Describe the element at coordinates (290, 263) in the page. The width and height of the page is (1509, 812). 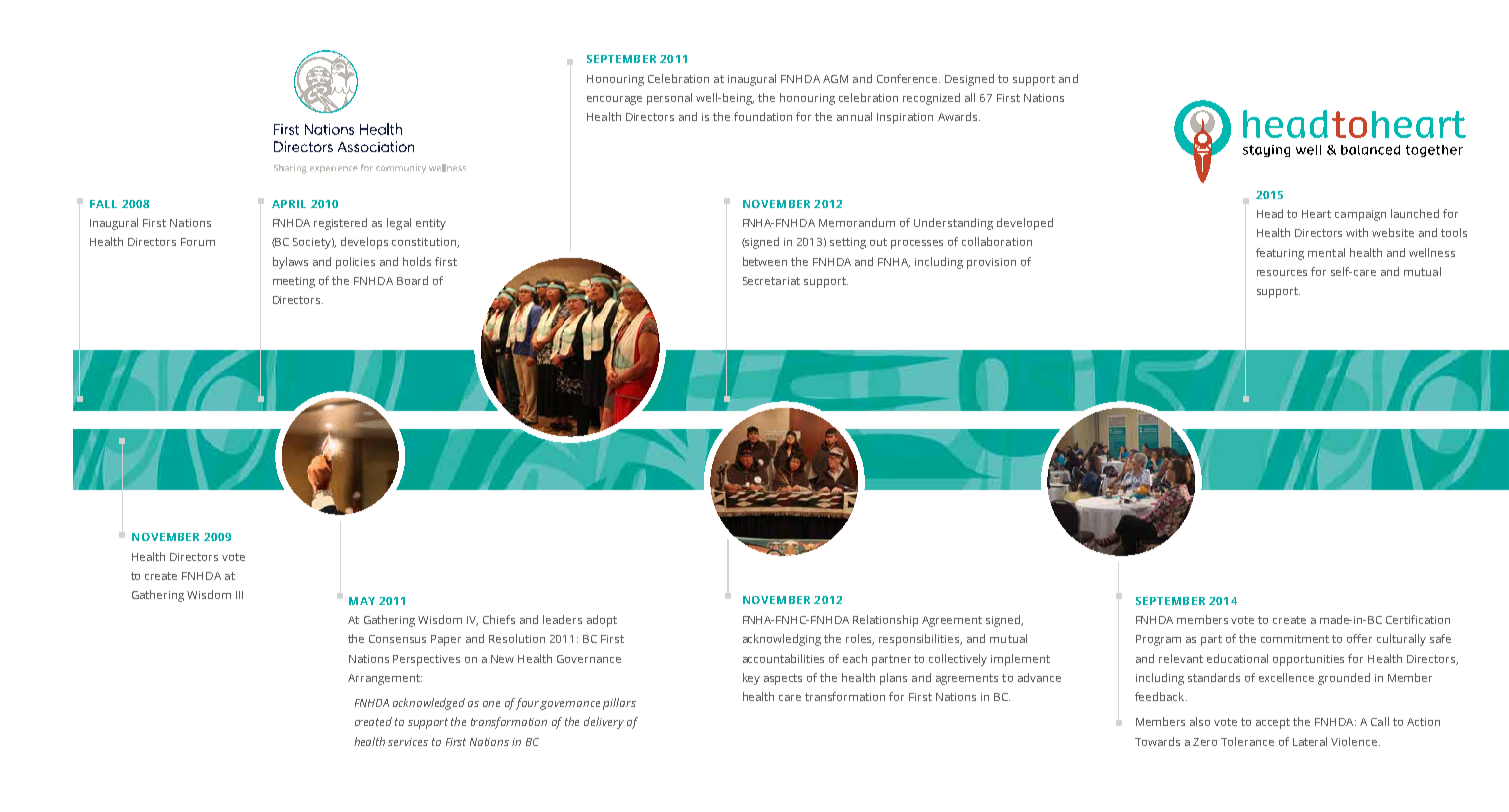
I see `bylaws` at that location.
